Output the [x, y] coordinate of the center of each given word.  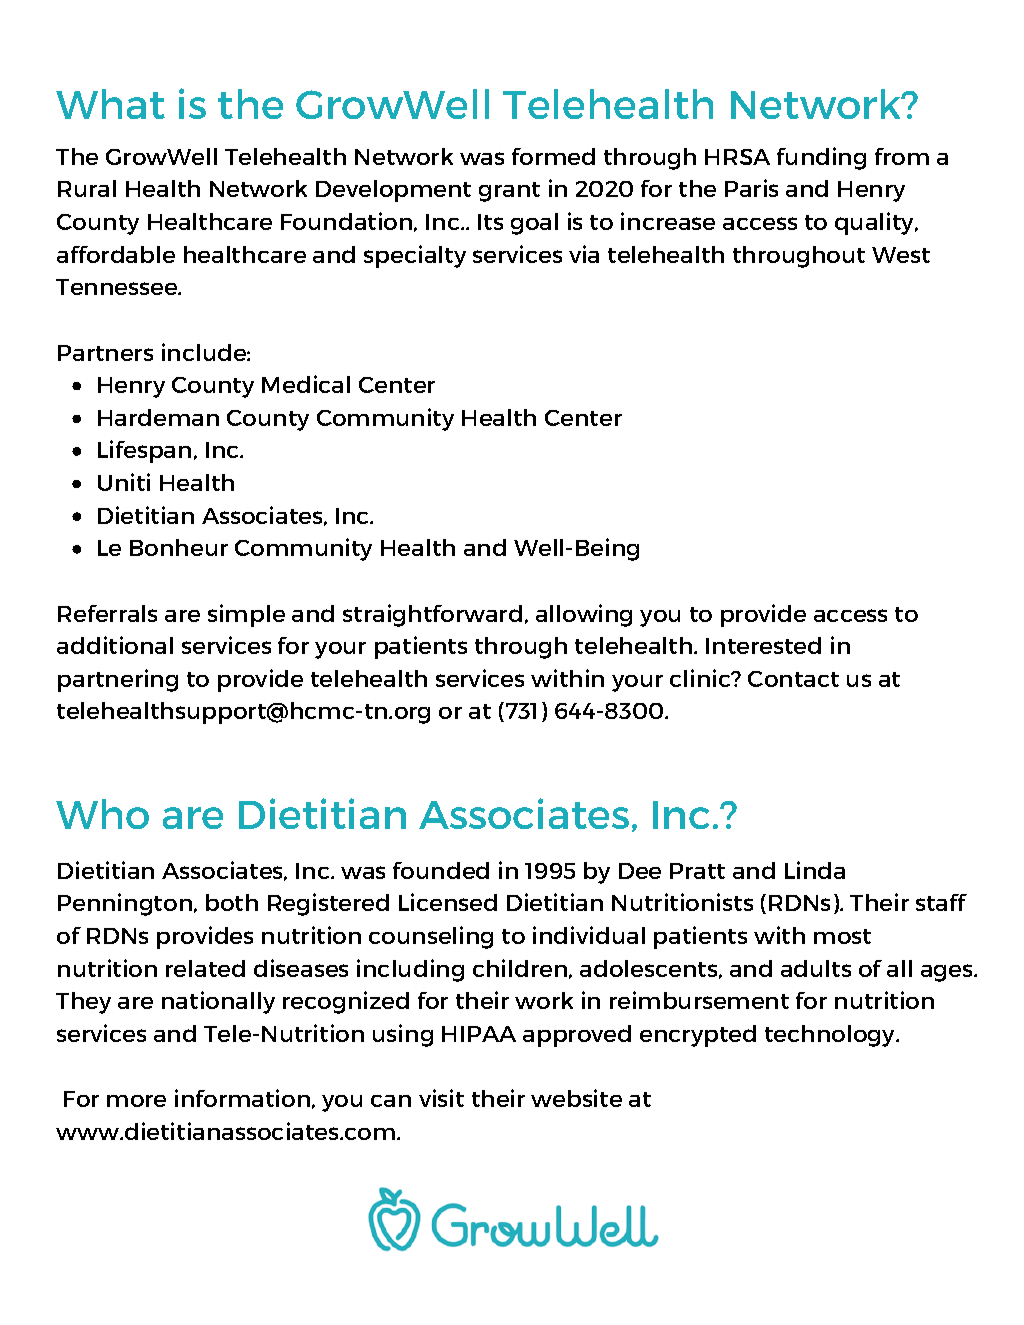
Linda [815, 870]
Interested [763, 645]
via [584, 254]
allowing [584, 615]
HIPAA [479, 1034]
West [901, 255]
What [110, 104]
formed [553, 156]
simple [246, 615]
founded [441, 870]
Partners [105, 353]
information [242, 1098]
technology [831, 1036]
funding [821, 158]
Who [102, 814]
